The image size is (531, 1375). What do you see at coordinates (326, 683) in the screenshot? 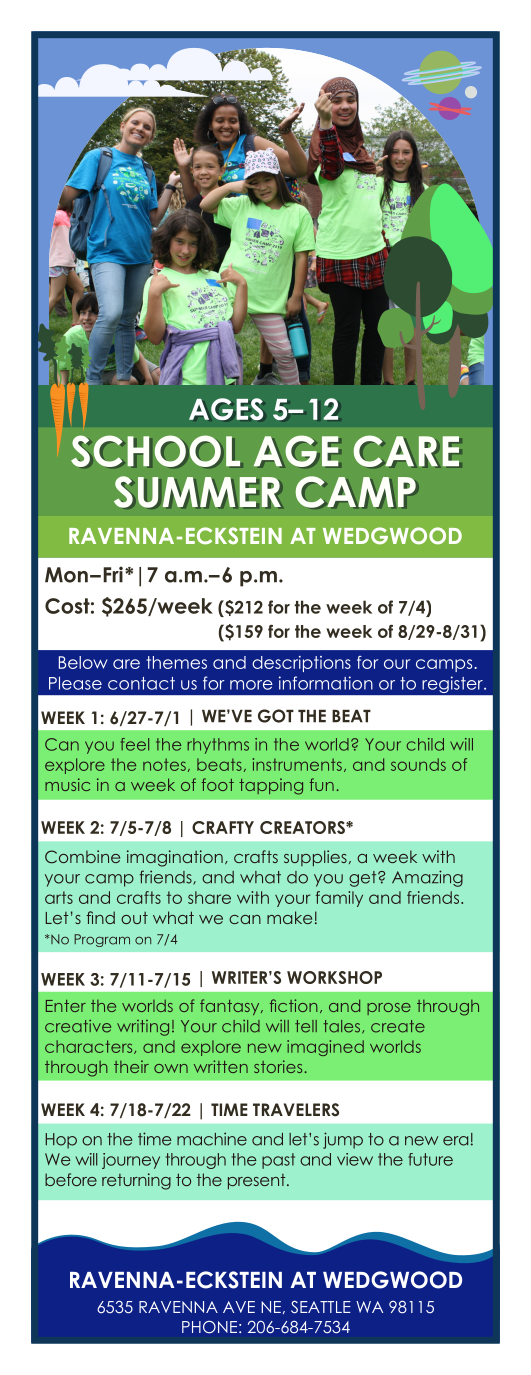
I see `information` at bounding box center [326, 683].
